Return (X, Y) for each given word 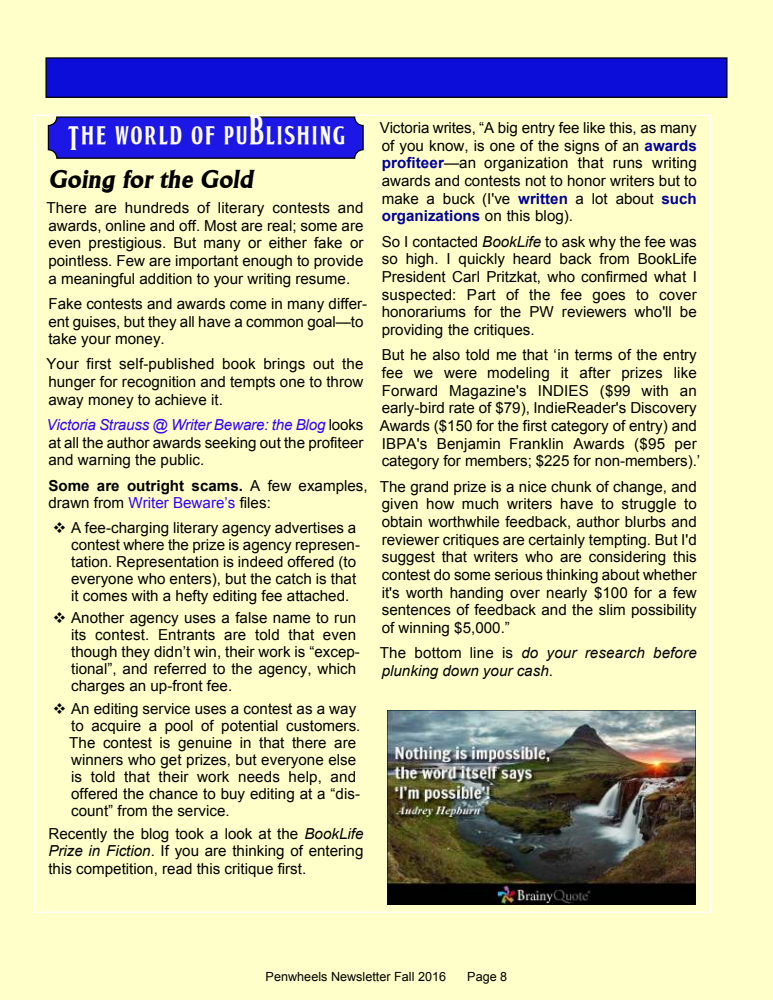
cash (534, 671)
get (171, 761)
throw (344, 382)
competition (114, 870)
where (143, 545)
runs (627, 164)
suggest (408, 558)
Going (83, 181)
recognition (158, 383)
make (400, 199)
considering (627, 558)
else (342, 760)
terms (593, 355)
